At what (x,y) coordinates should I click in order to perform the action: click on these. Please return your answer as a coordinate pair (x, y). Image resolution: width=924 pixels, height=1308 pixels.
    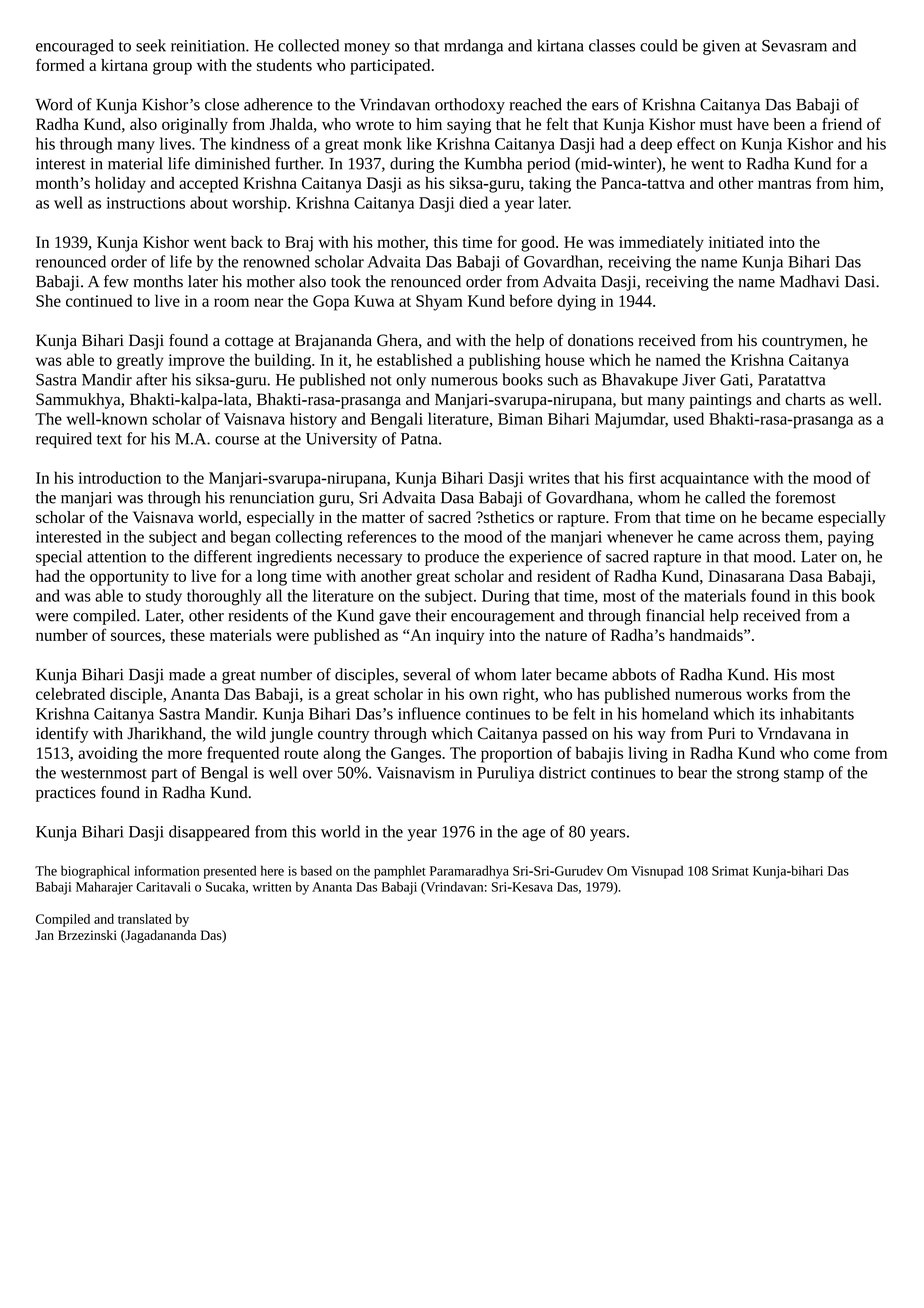
    Looking at the image, I should click on (187, 635).
